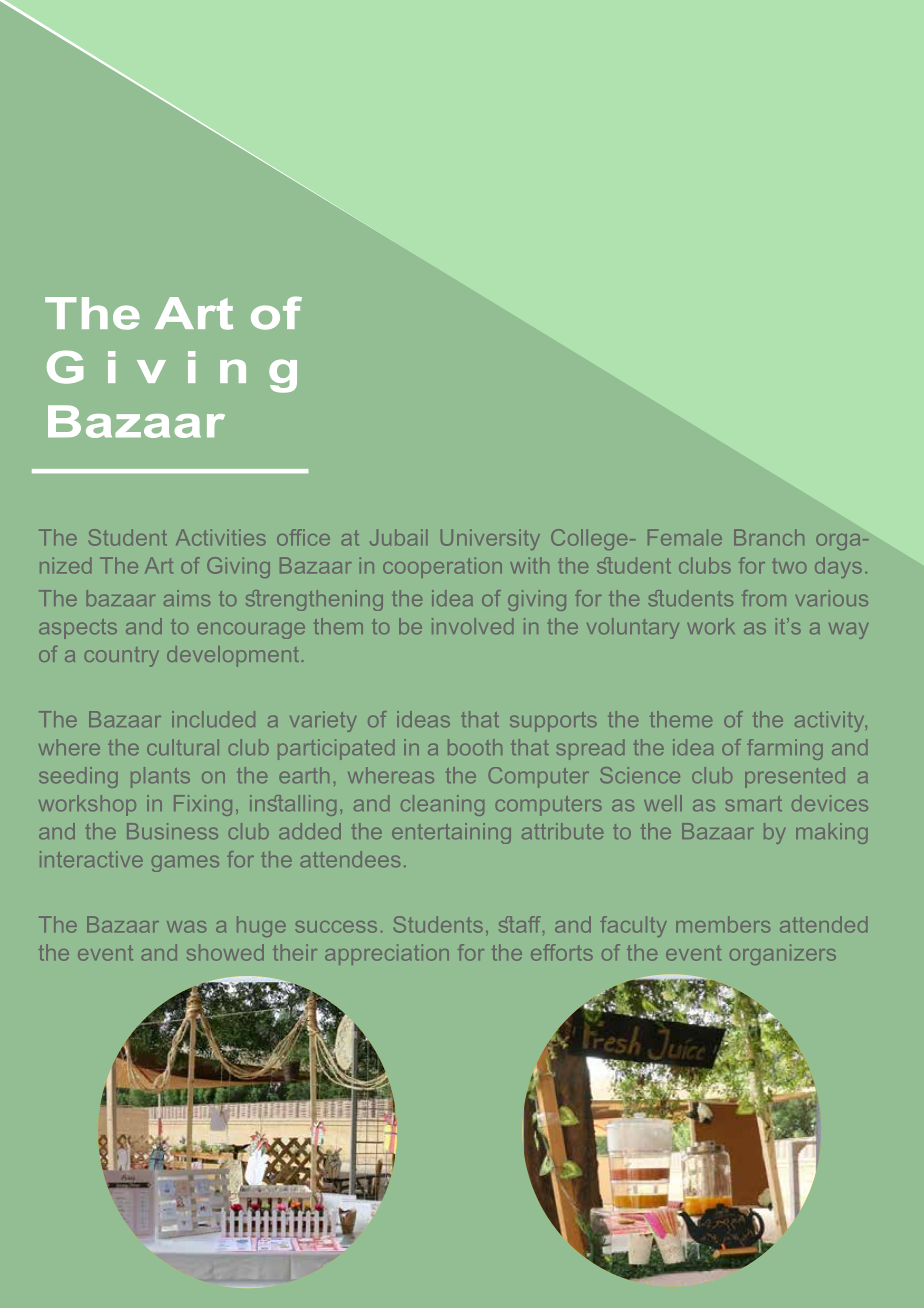 The height and width of the screenshot is (1308, 924). I want to click on entertaining, so click(451, 833).
